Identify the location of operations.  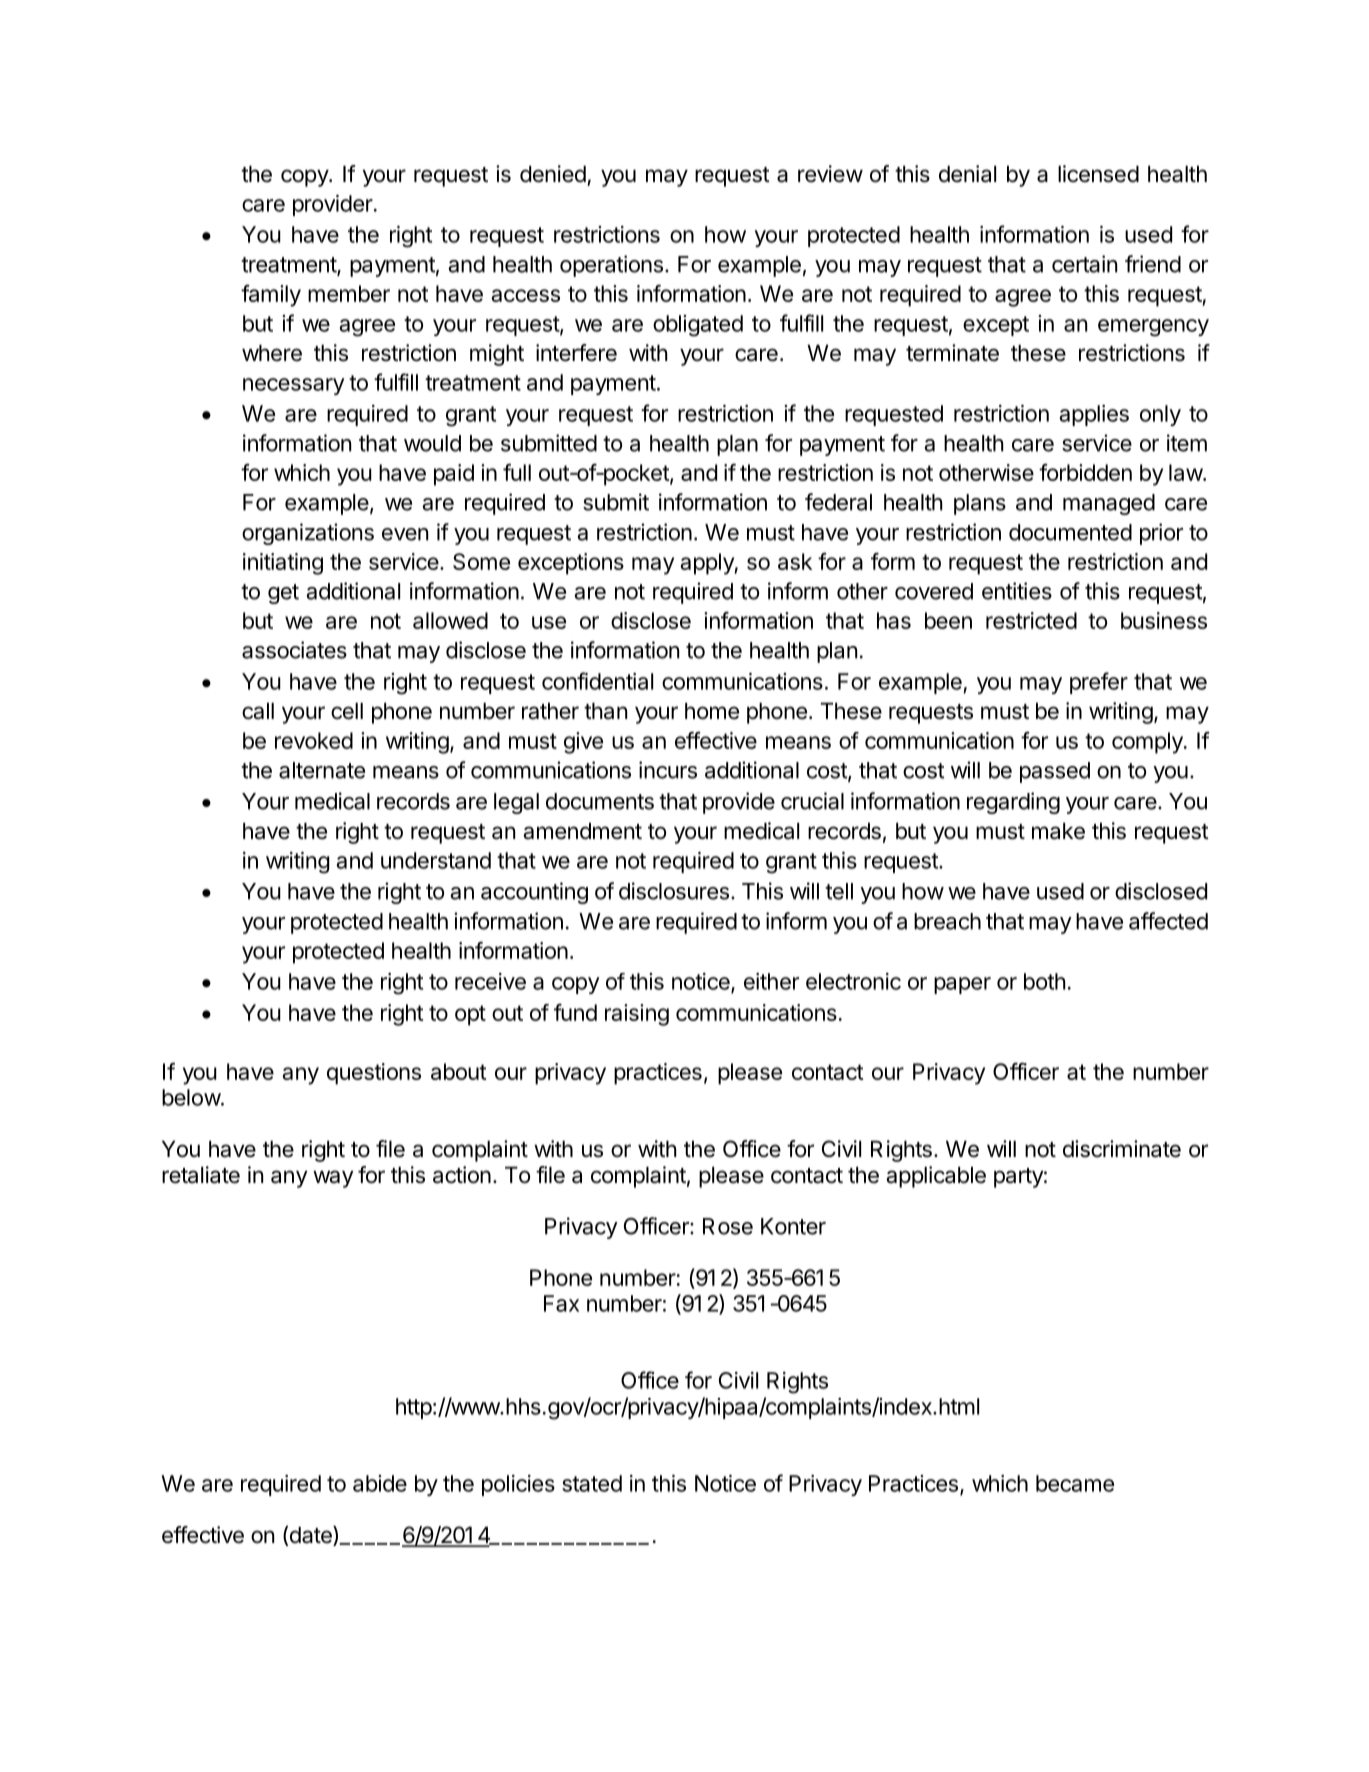
(611, 266).
